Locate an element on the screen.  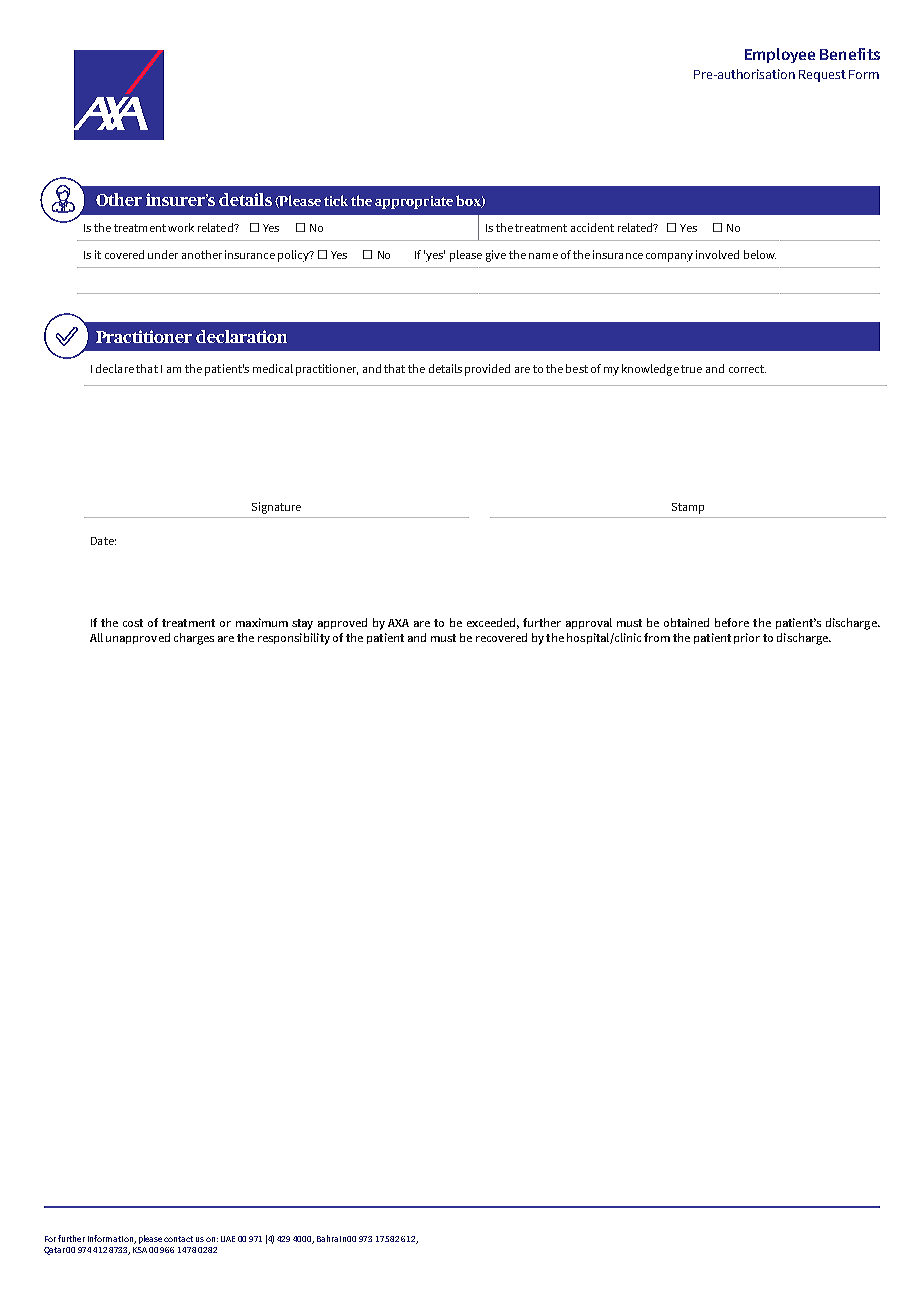
UAE is located at coordinates (228, 1239).
